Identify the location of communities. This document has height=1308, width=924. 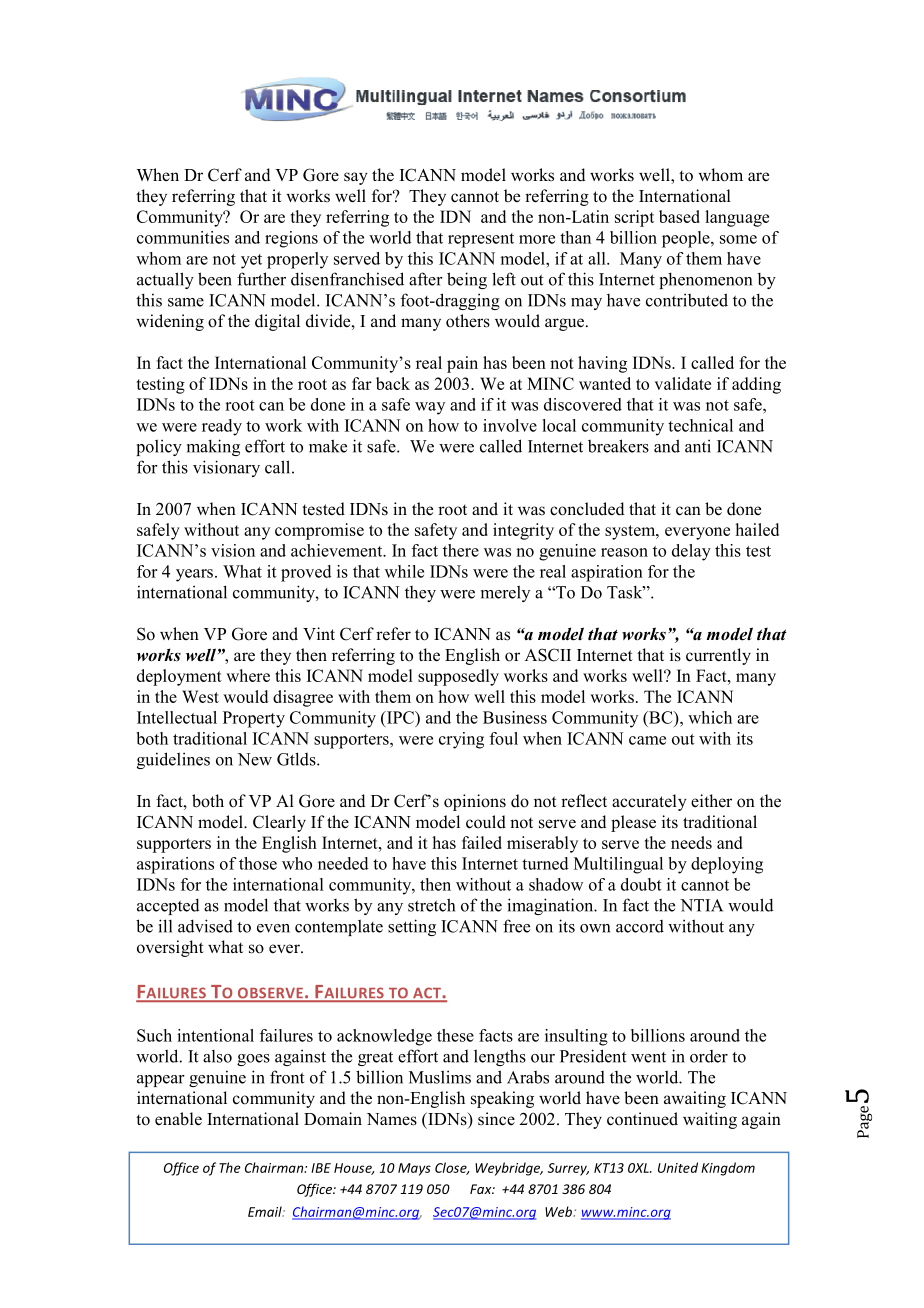
(183, 237).
